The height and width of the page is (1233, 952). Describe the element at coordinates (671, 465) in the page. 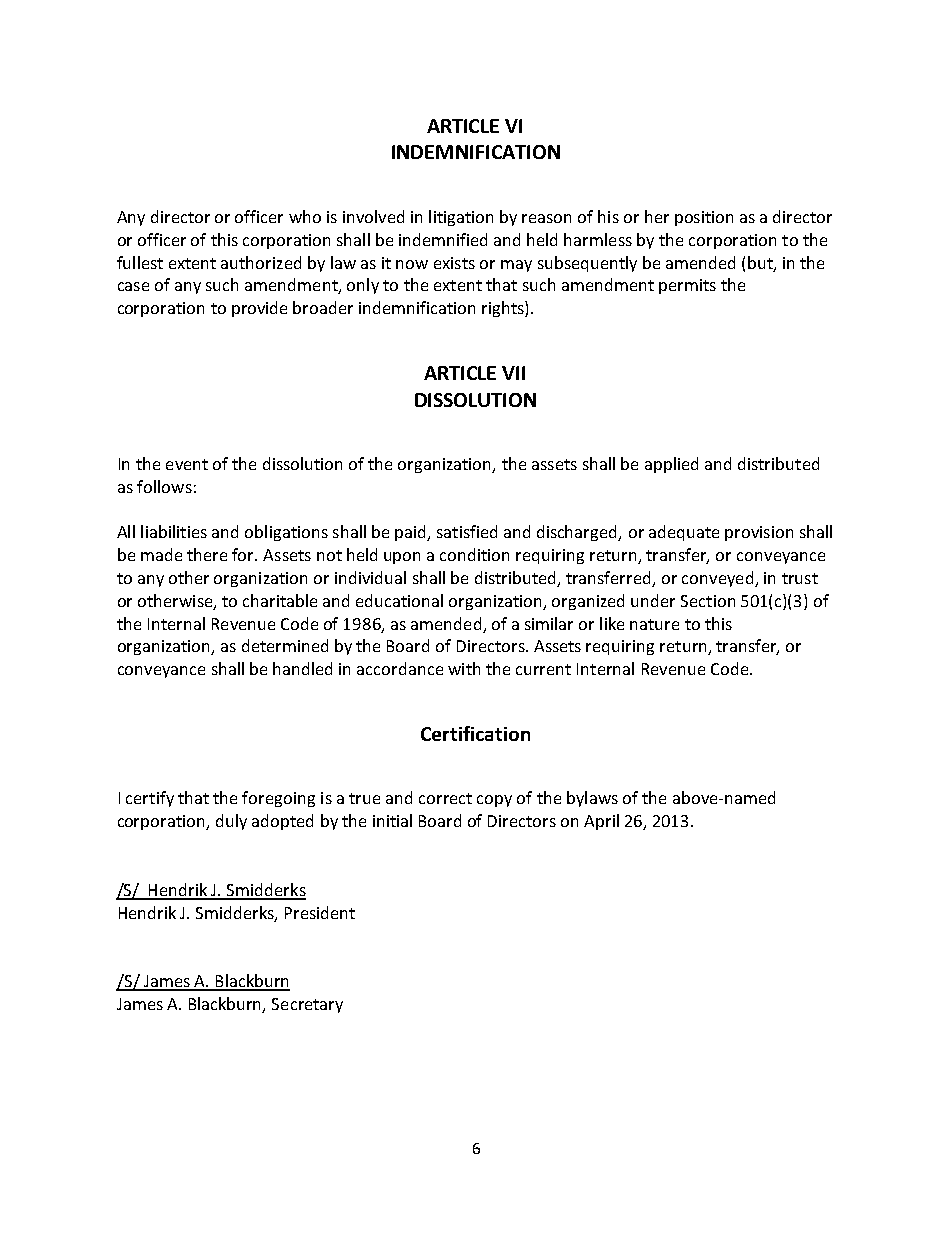

I see `applied` at that location.
